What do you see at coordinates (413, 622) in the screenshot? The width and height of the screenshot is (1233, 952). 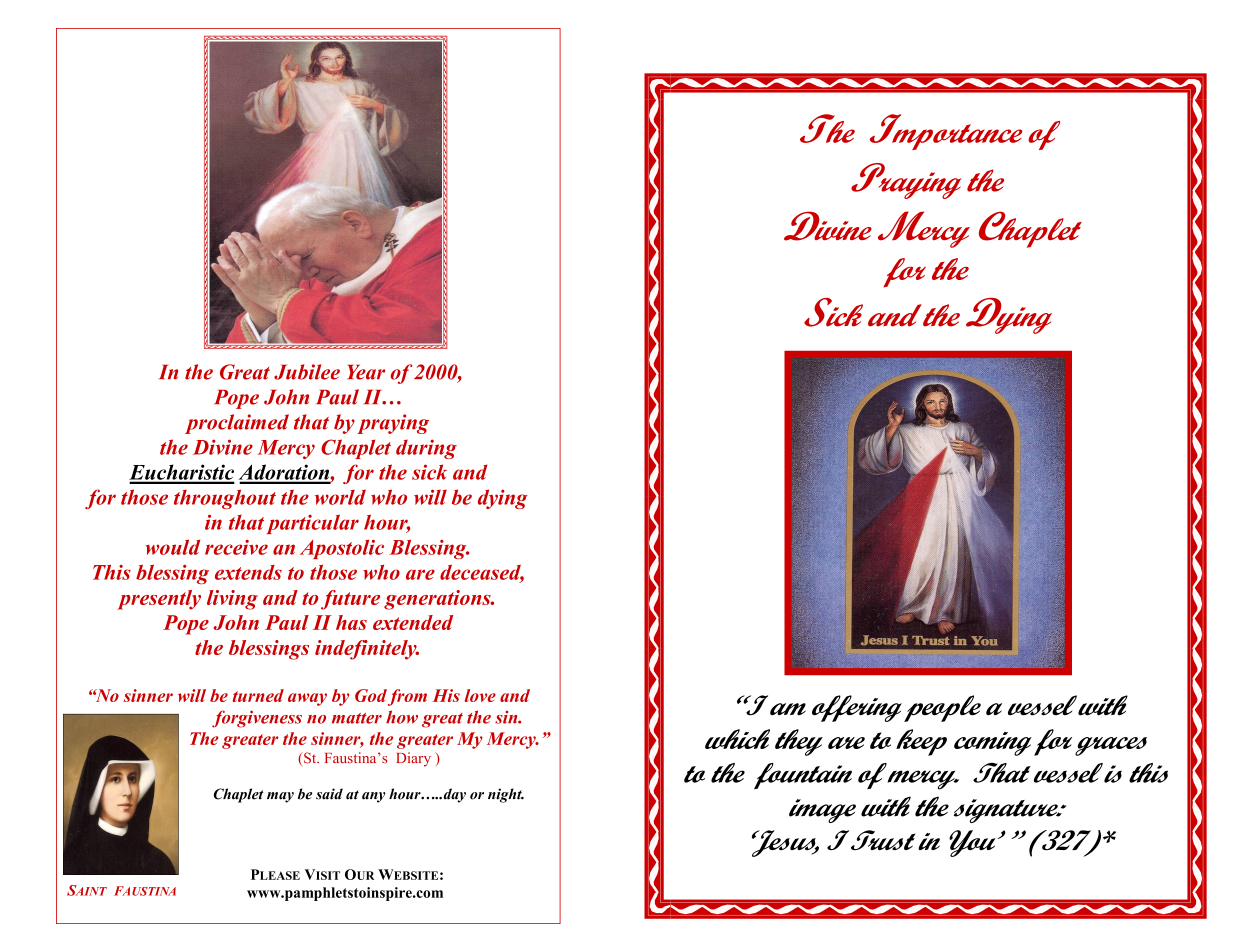 I see `extended` at bounding box center [413, 622].
